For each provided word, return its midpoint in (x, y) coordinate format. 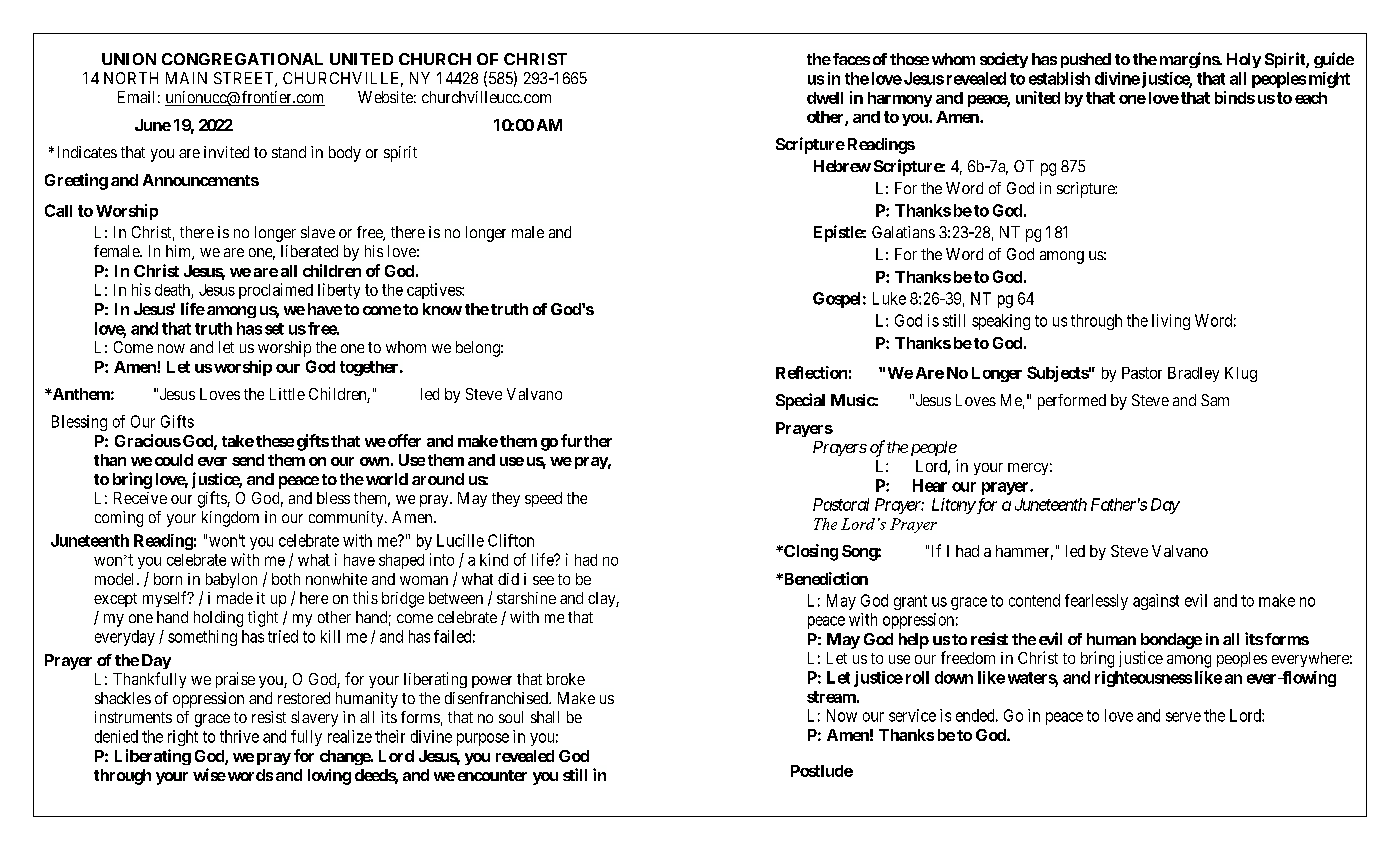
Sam (1215, 400)
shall (545, 717)
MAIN (186, 78)
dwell (825, 98)
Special (800, 401)
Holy (1244, 60)
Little (287, 394)
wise (209, 774)
